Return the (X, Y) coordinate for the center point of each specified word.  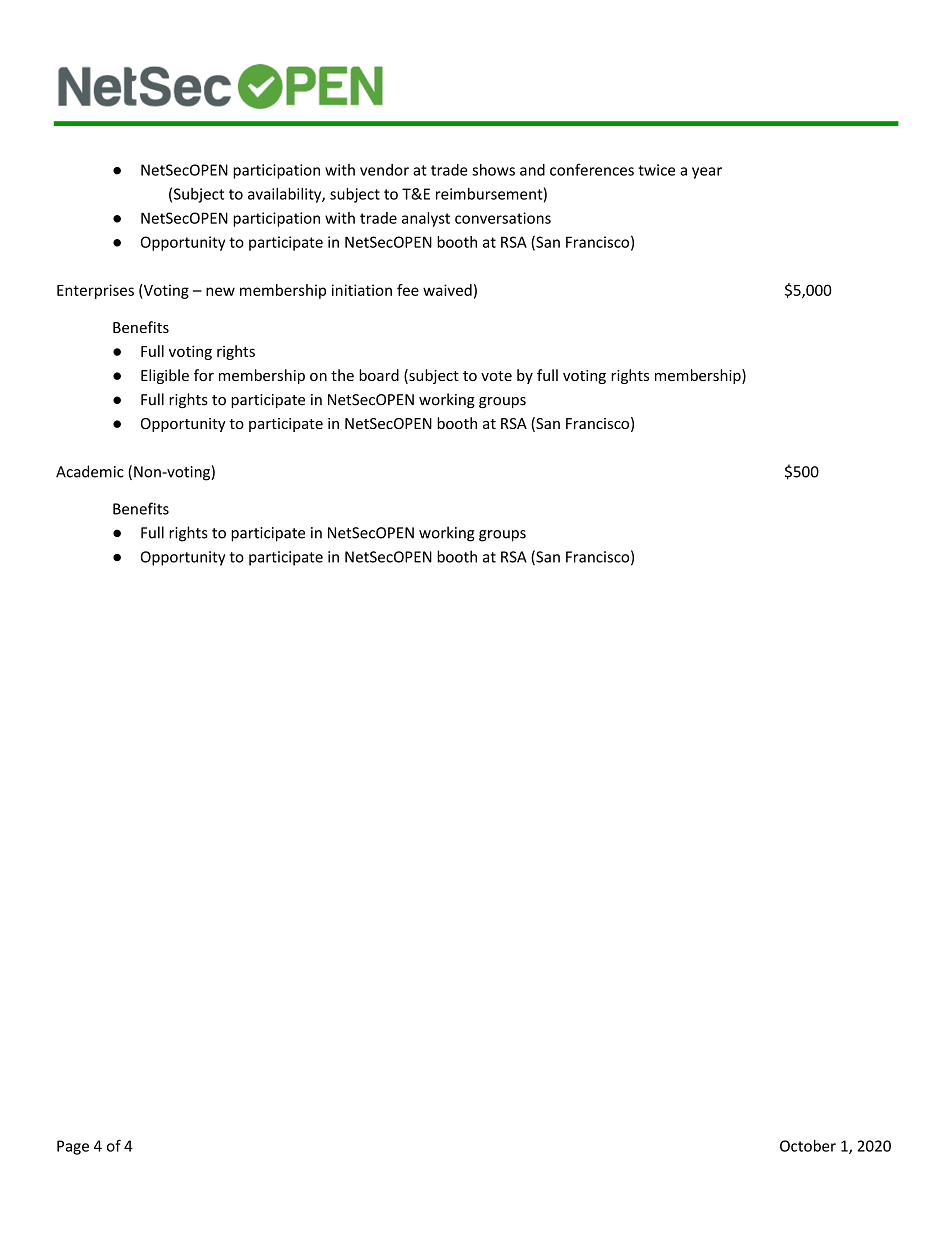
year (707, 173)
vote (496, 376)
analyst (426, 219)
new (220, 291)
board (379, 375)
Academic (90, 471)
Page (73, 1147)
